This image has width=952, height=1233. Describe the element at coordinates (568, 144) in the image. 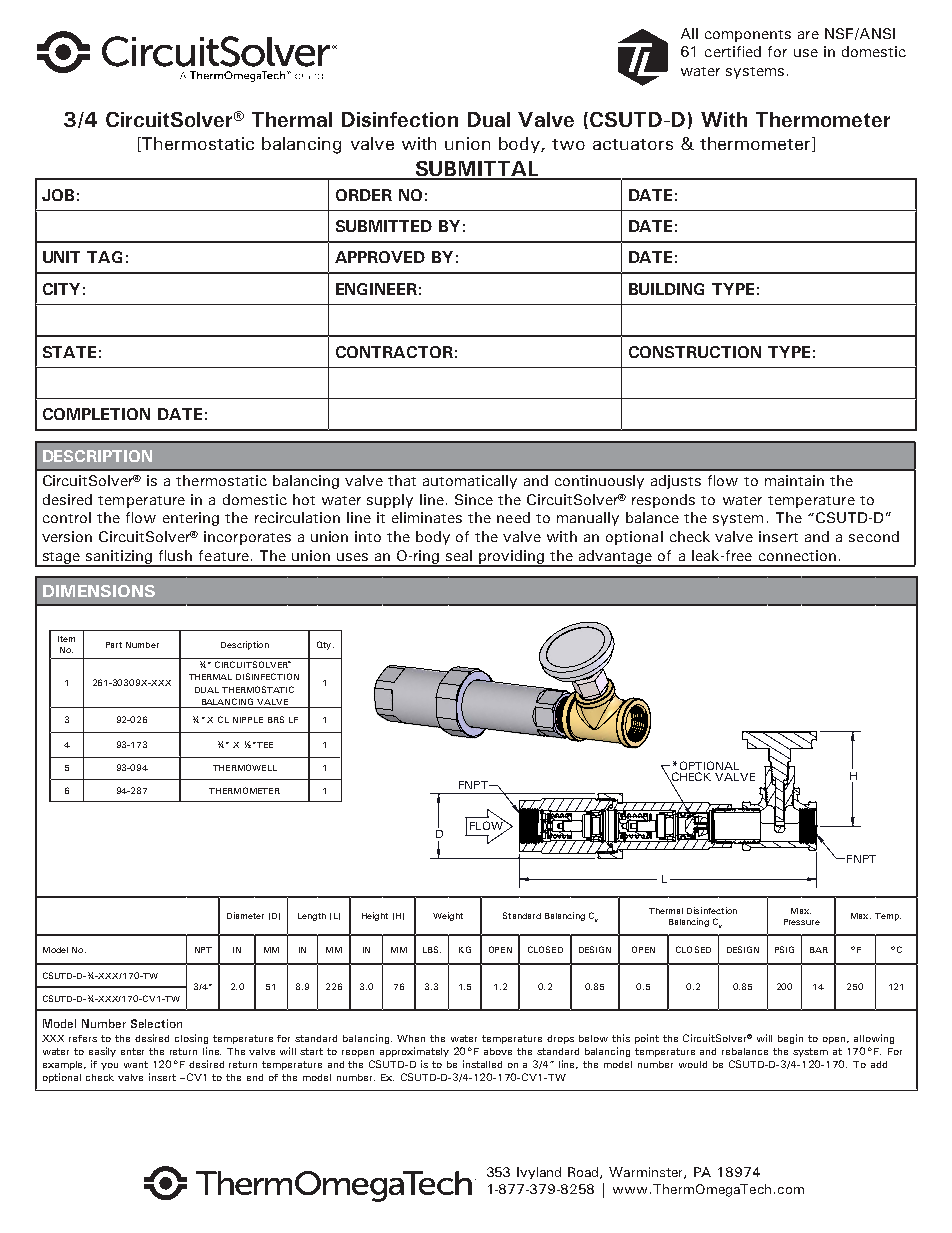

I see `two` at that location.
